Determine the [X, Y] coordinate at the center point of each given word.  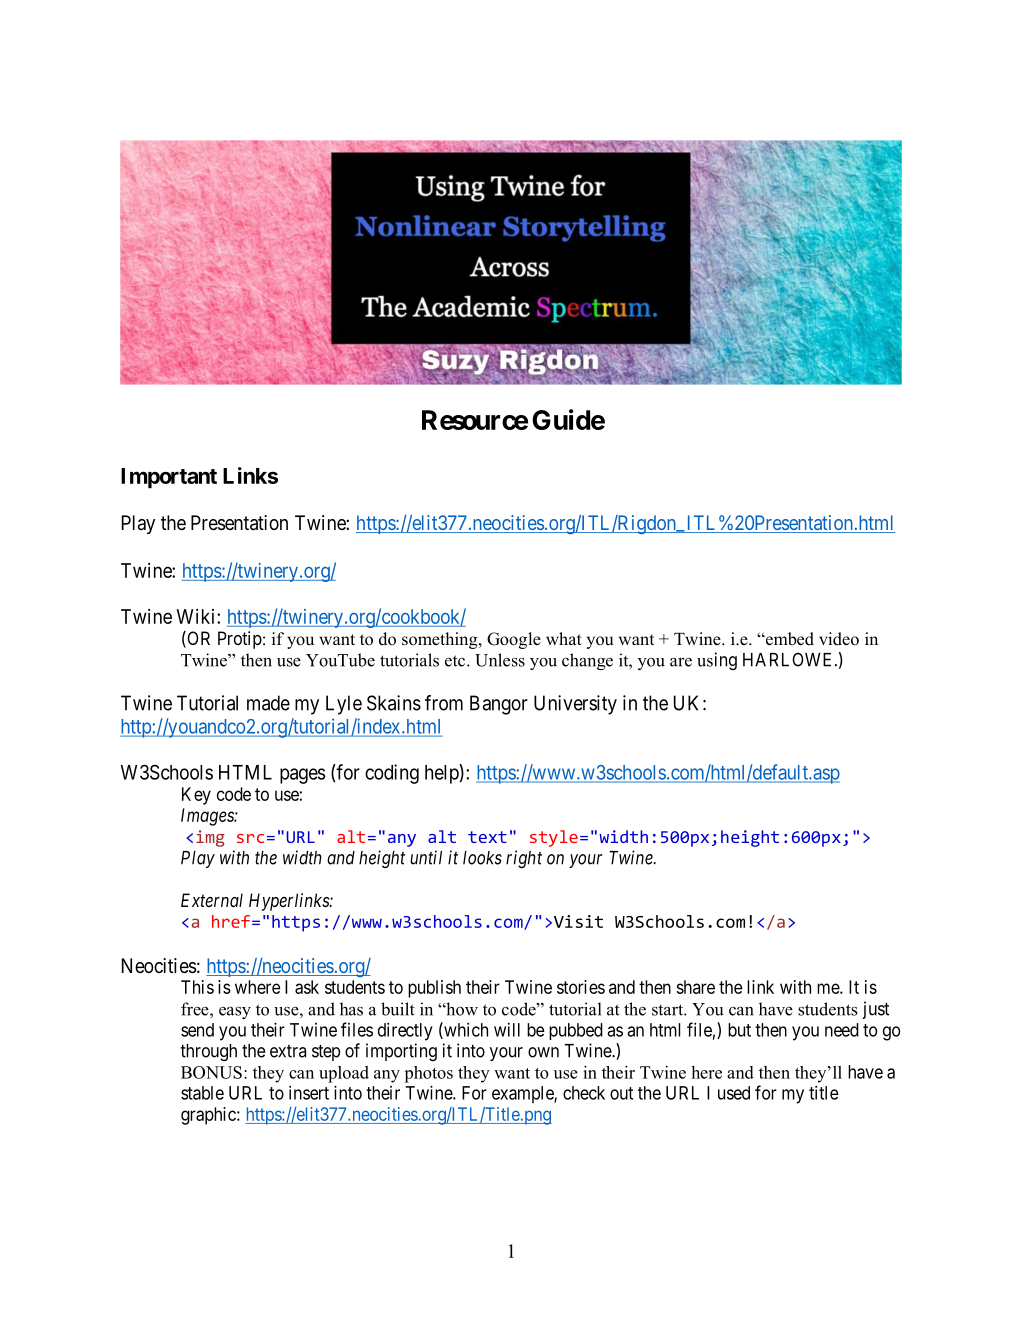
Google [514, 640]
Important [169, 478]
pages [303, 776]
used [734, 1093]
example [523, 1094]
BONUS [211, 1072]
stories [581, 987]
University [575, 705]
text [487, 837]
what [564, 638]
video [839, 639]
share [695, 987]
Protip [240, 640]
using [717, 661]
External [212, 900]
